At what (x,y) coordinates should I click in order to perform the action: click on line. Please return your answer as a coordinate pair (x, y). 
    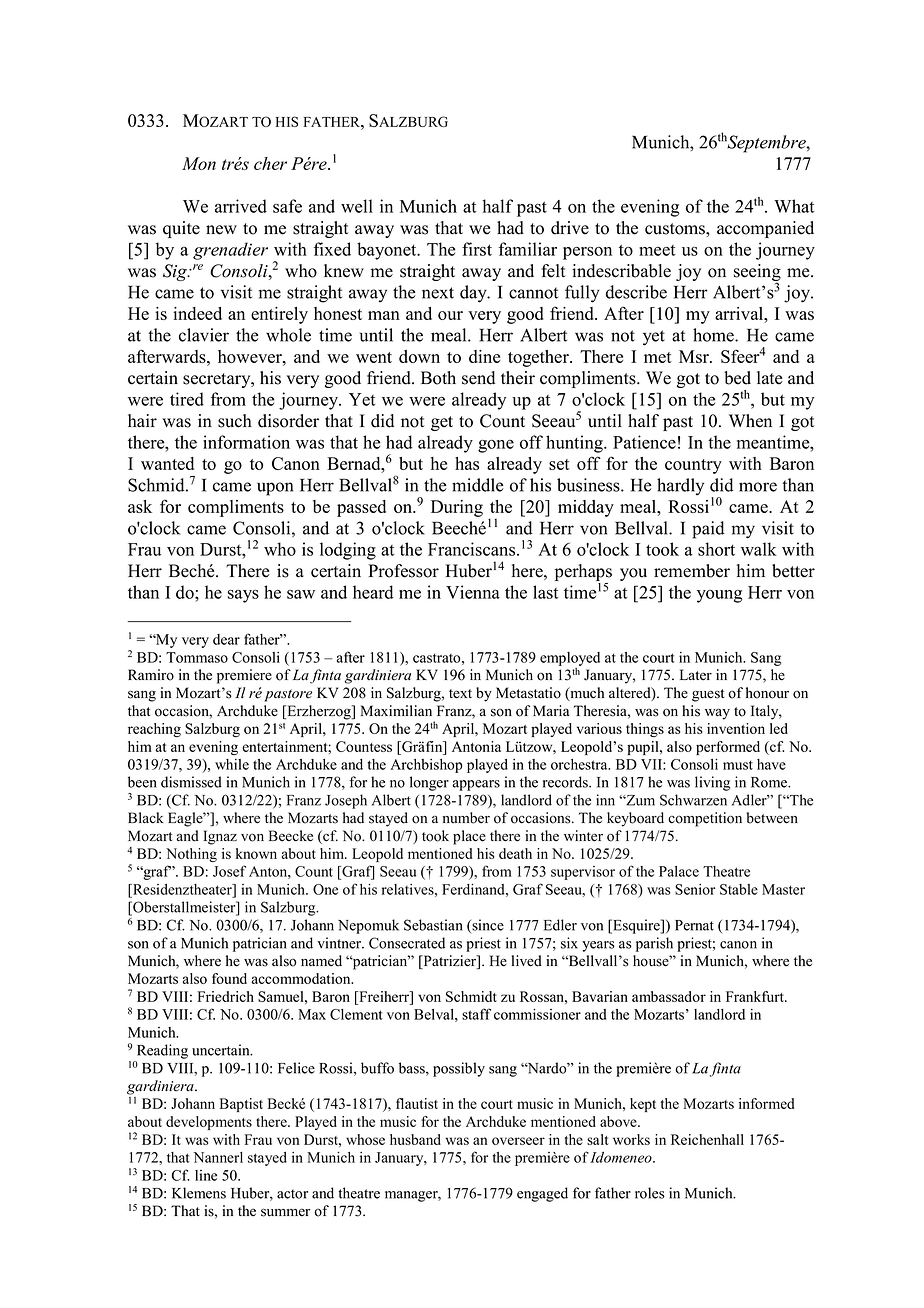
    Looking at the image, I should click on (206, 1175).
